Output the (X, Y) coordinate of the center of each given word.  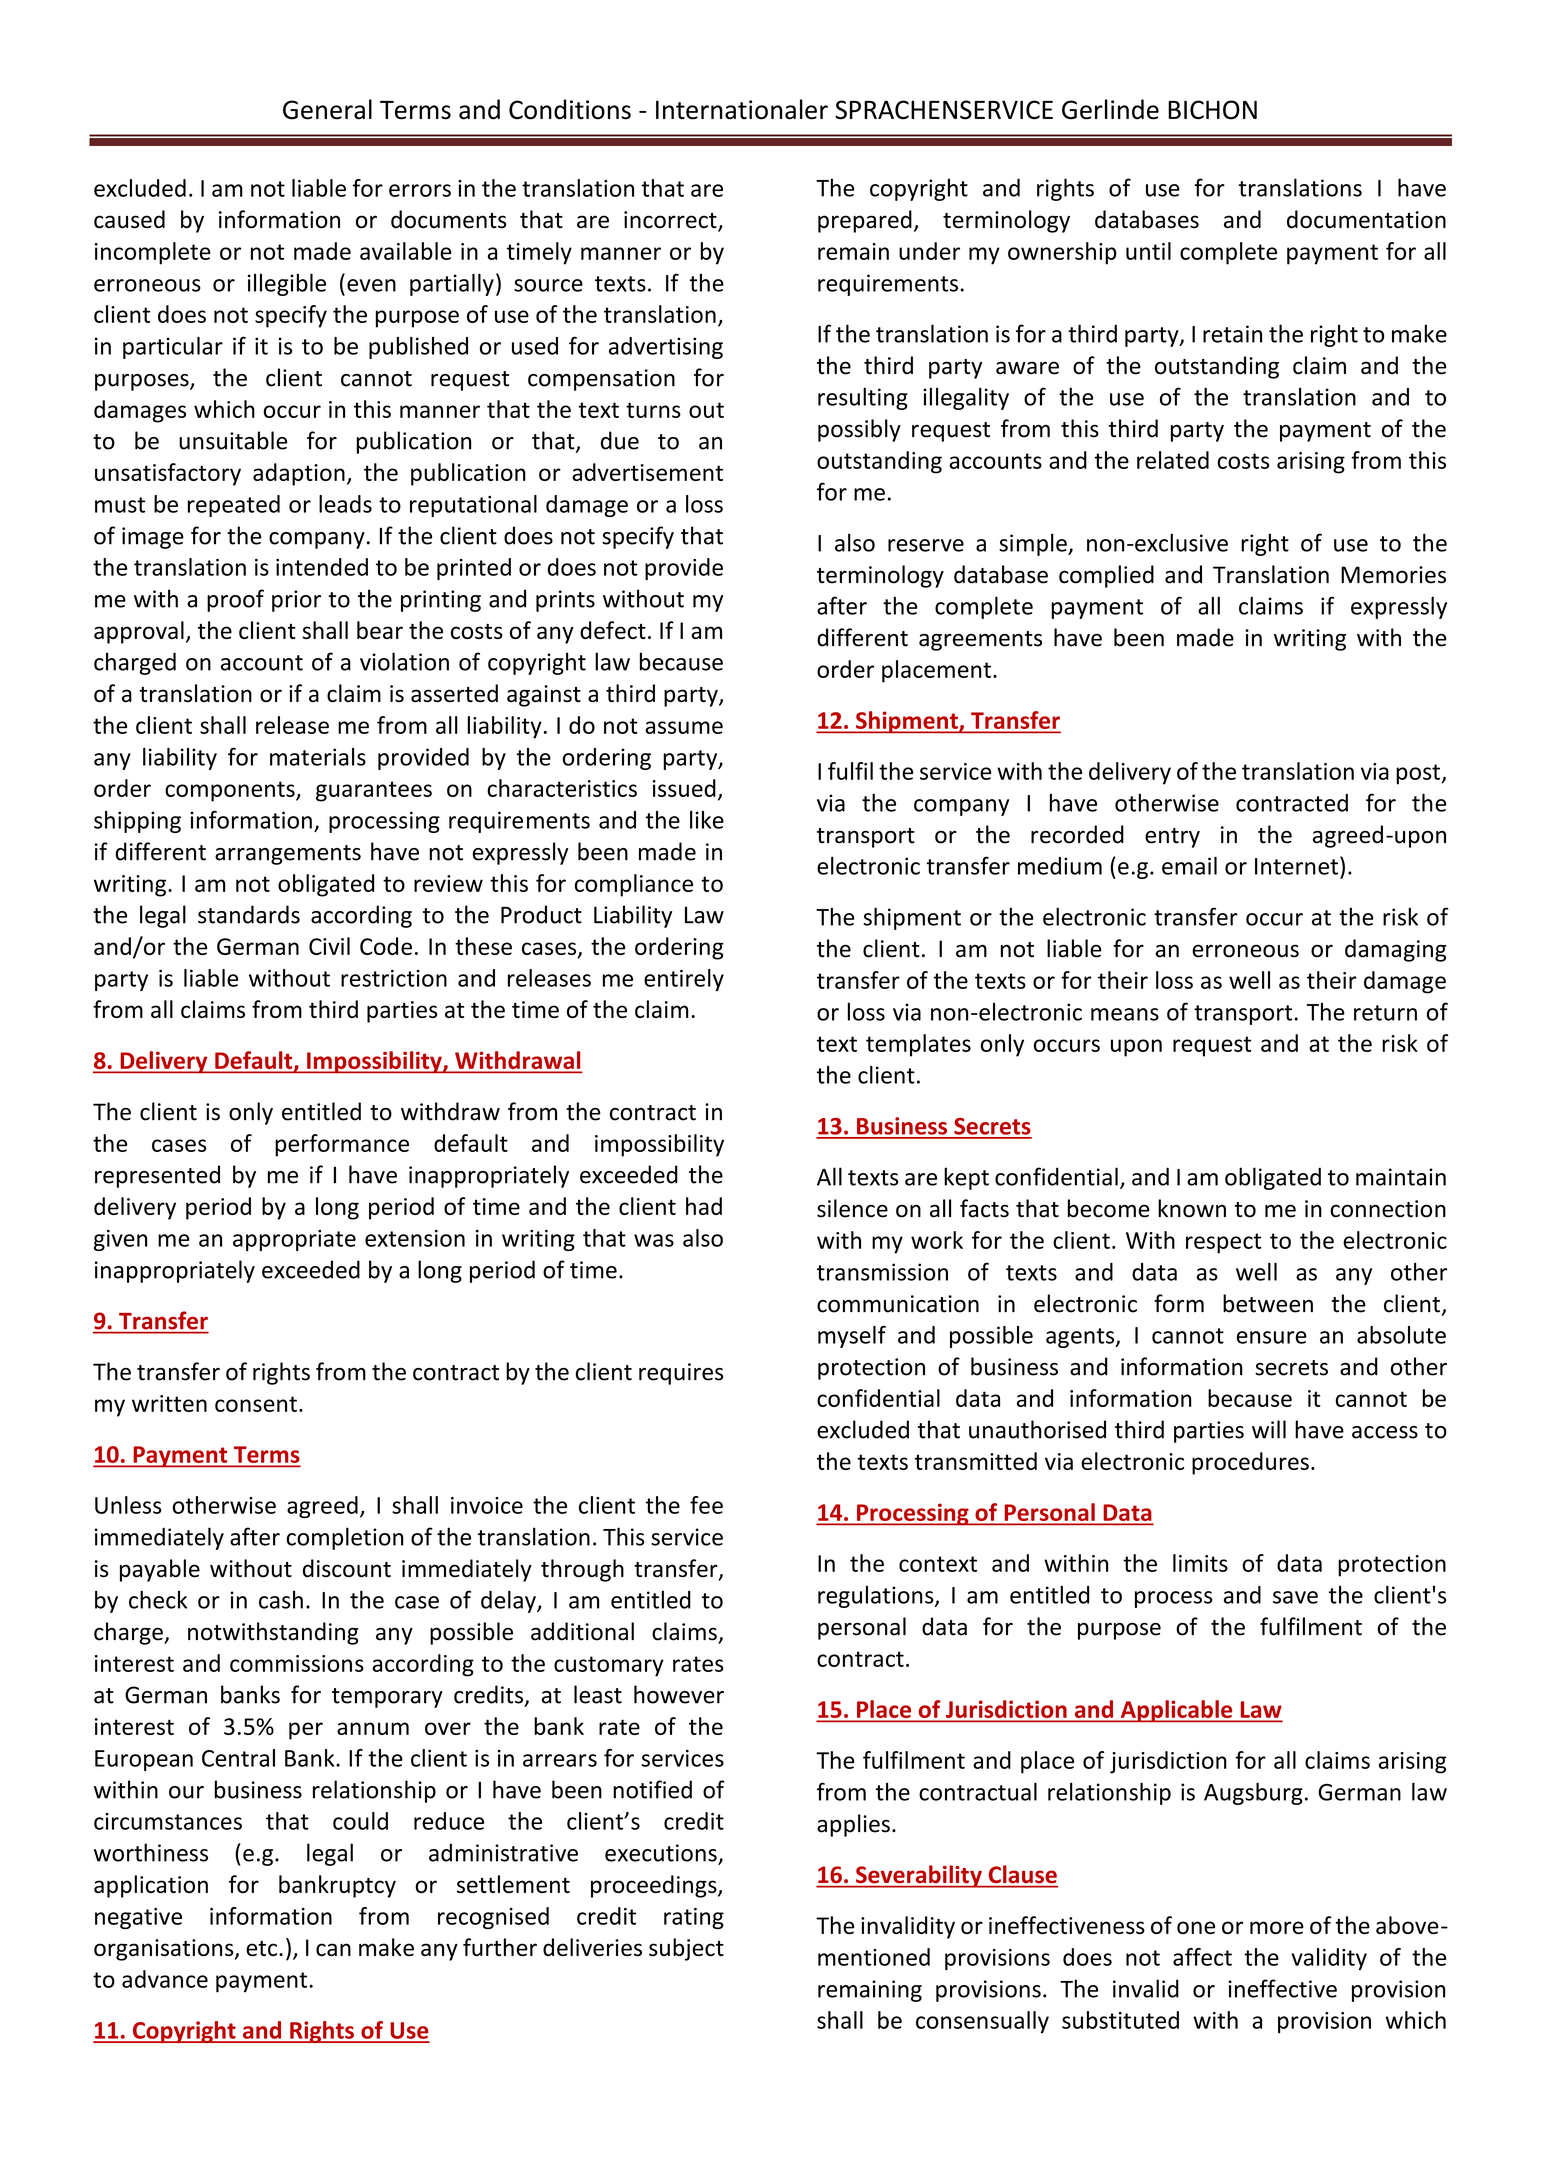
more (1277, 1927)
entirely (684, 980)
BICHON (1212, 110)
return (1385, 1013)
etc (261, 1948)
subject (686, 1949)
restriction (394, 978)
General (327, 109)
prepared (865, 221)
